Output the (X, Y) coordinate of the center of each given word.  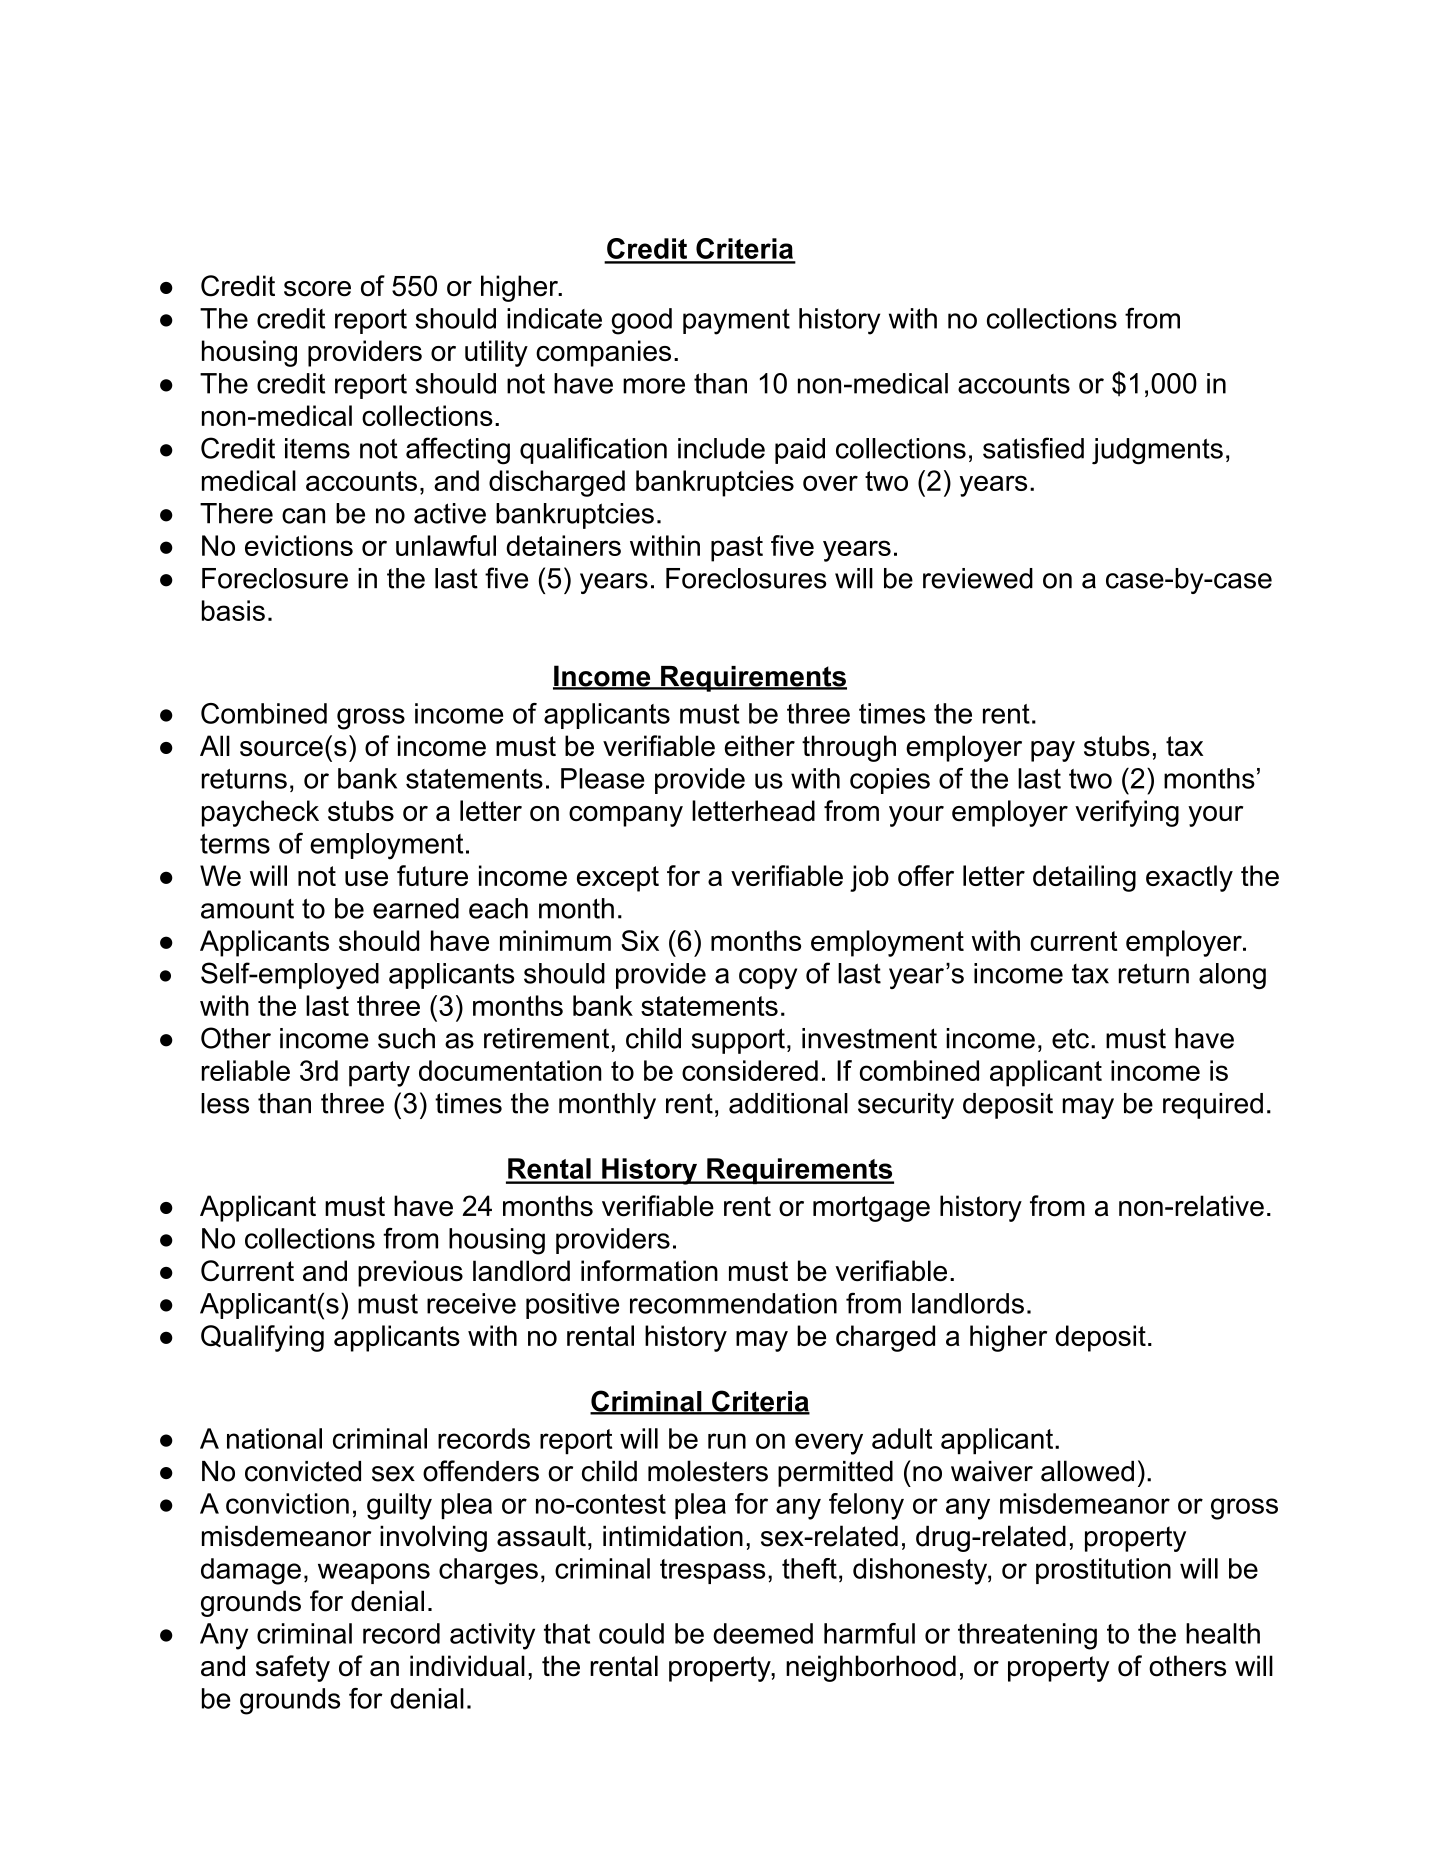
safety (293, 1668)
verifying (1127, 813)
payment (736, 322)
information (649, 1270)
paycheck (260, 813)
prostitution (1103, 1571)
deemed (763, 1633)
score (317, 289)
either (759, 746)
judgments (1157, 451)
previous (410, 1273)
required (1213, 1106)
